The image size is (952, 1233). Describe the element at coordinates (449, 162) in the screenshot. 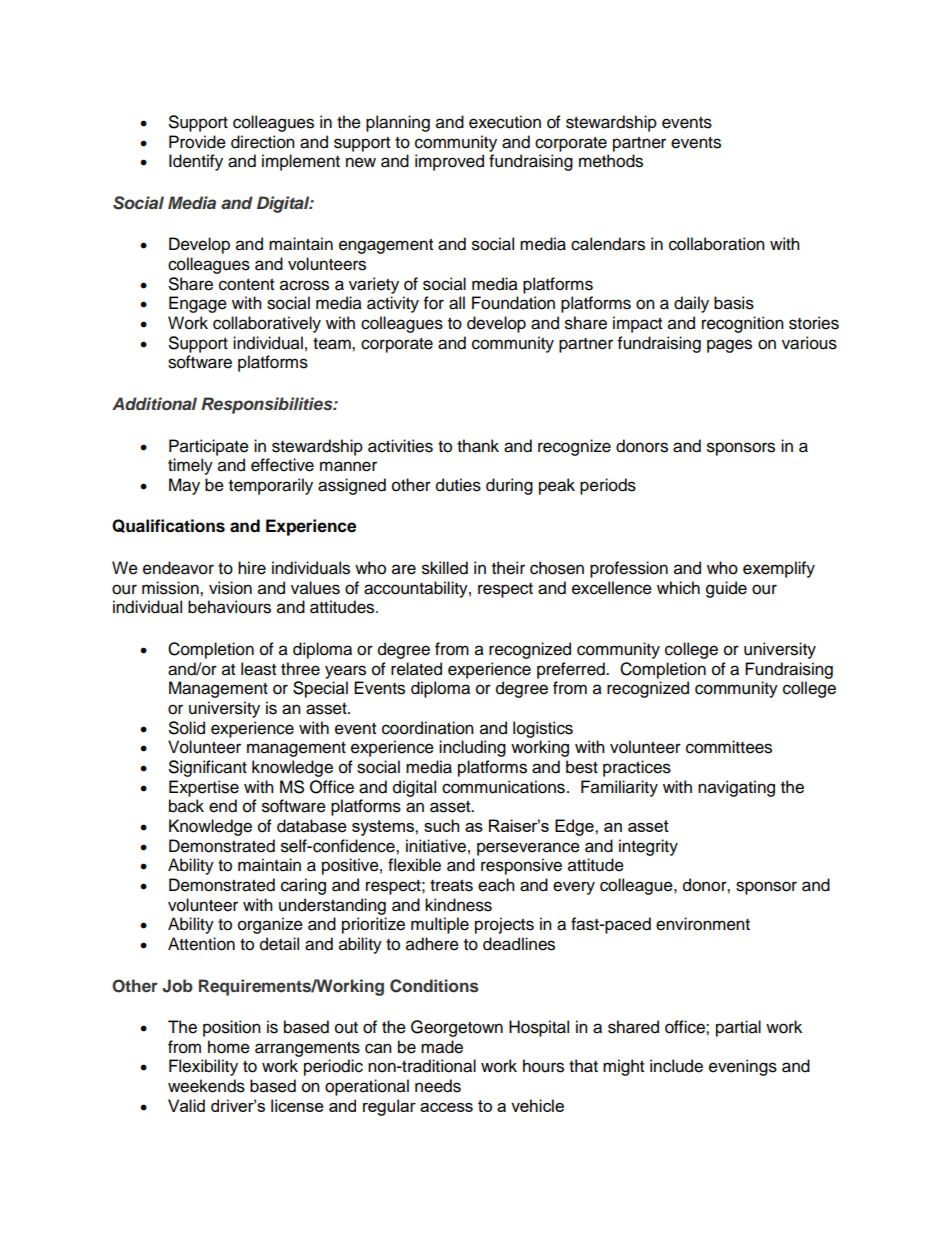

I see `improved` at that location.
